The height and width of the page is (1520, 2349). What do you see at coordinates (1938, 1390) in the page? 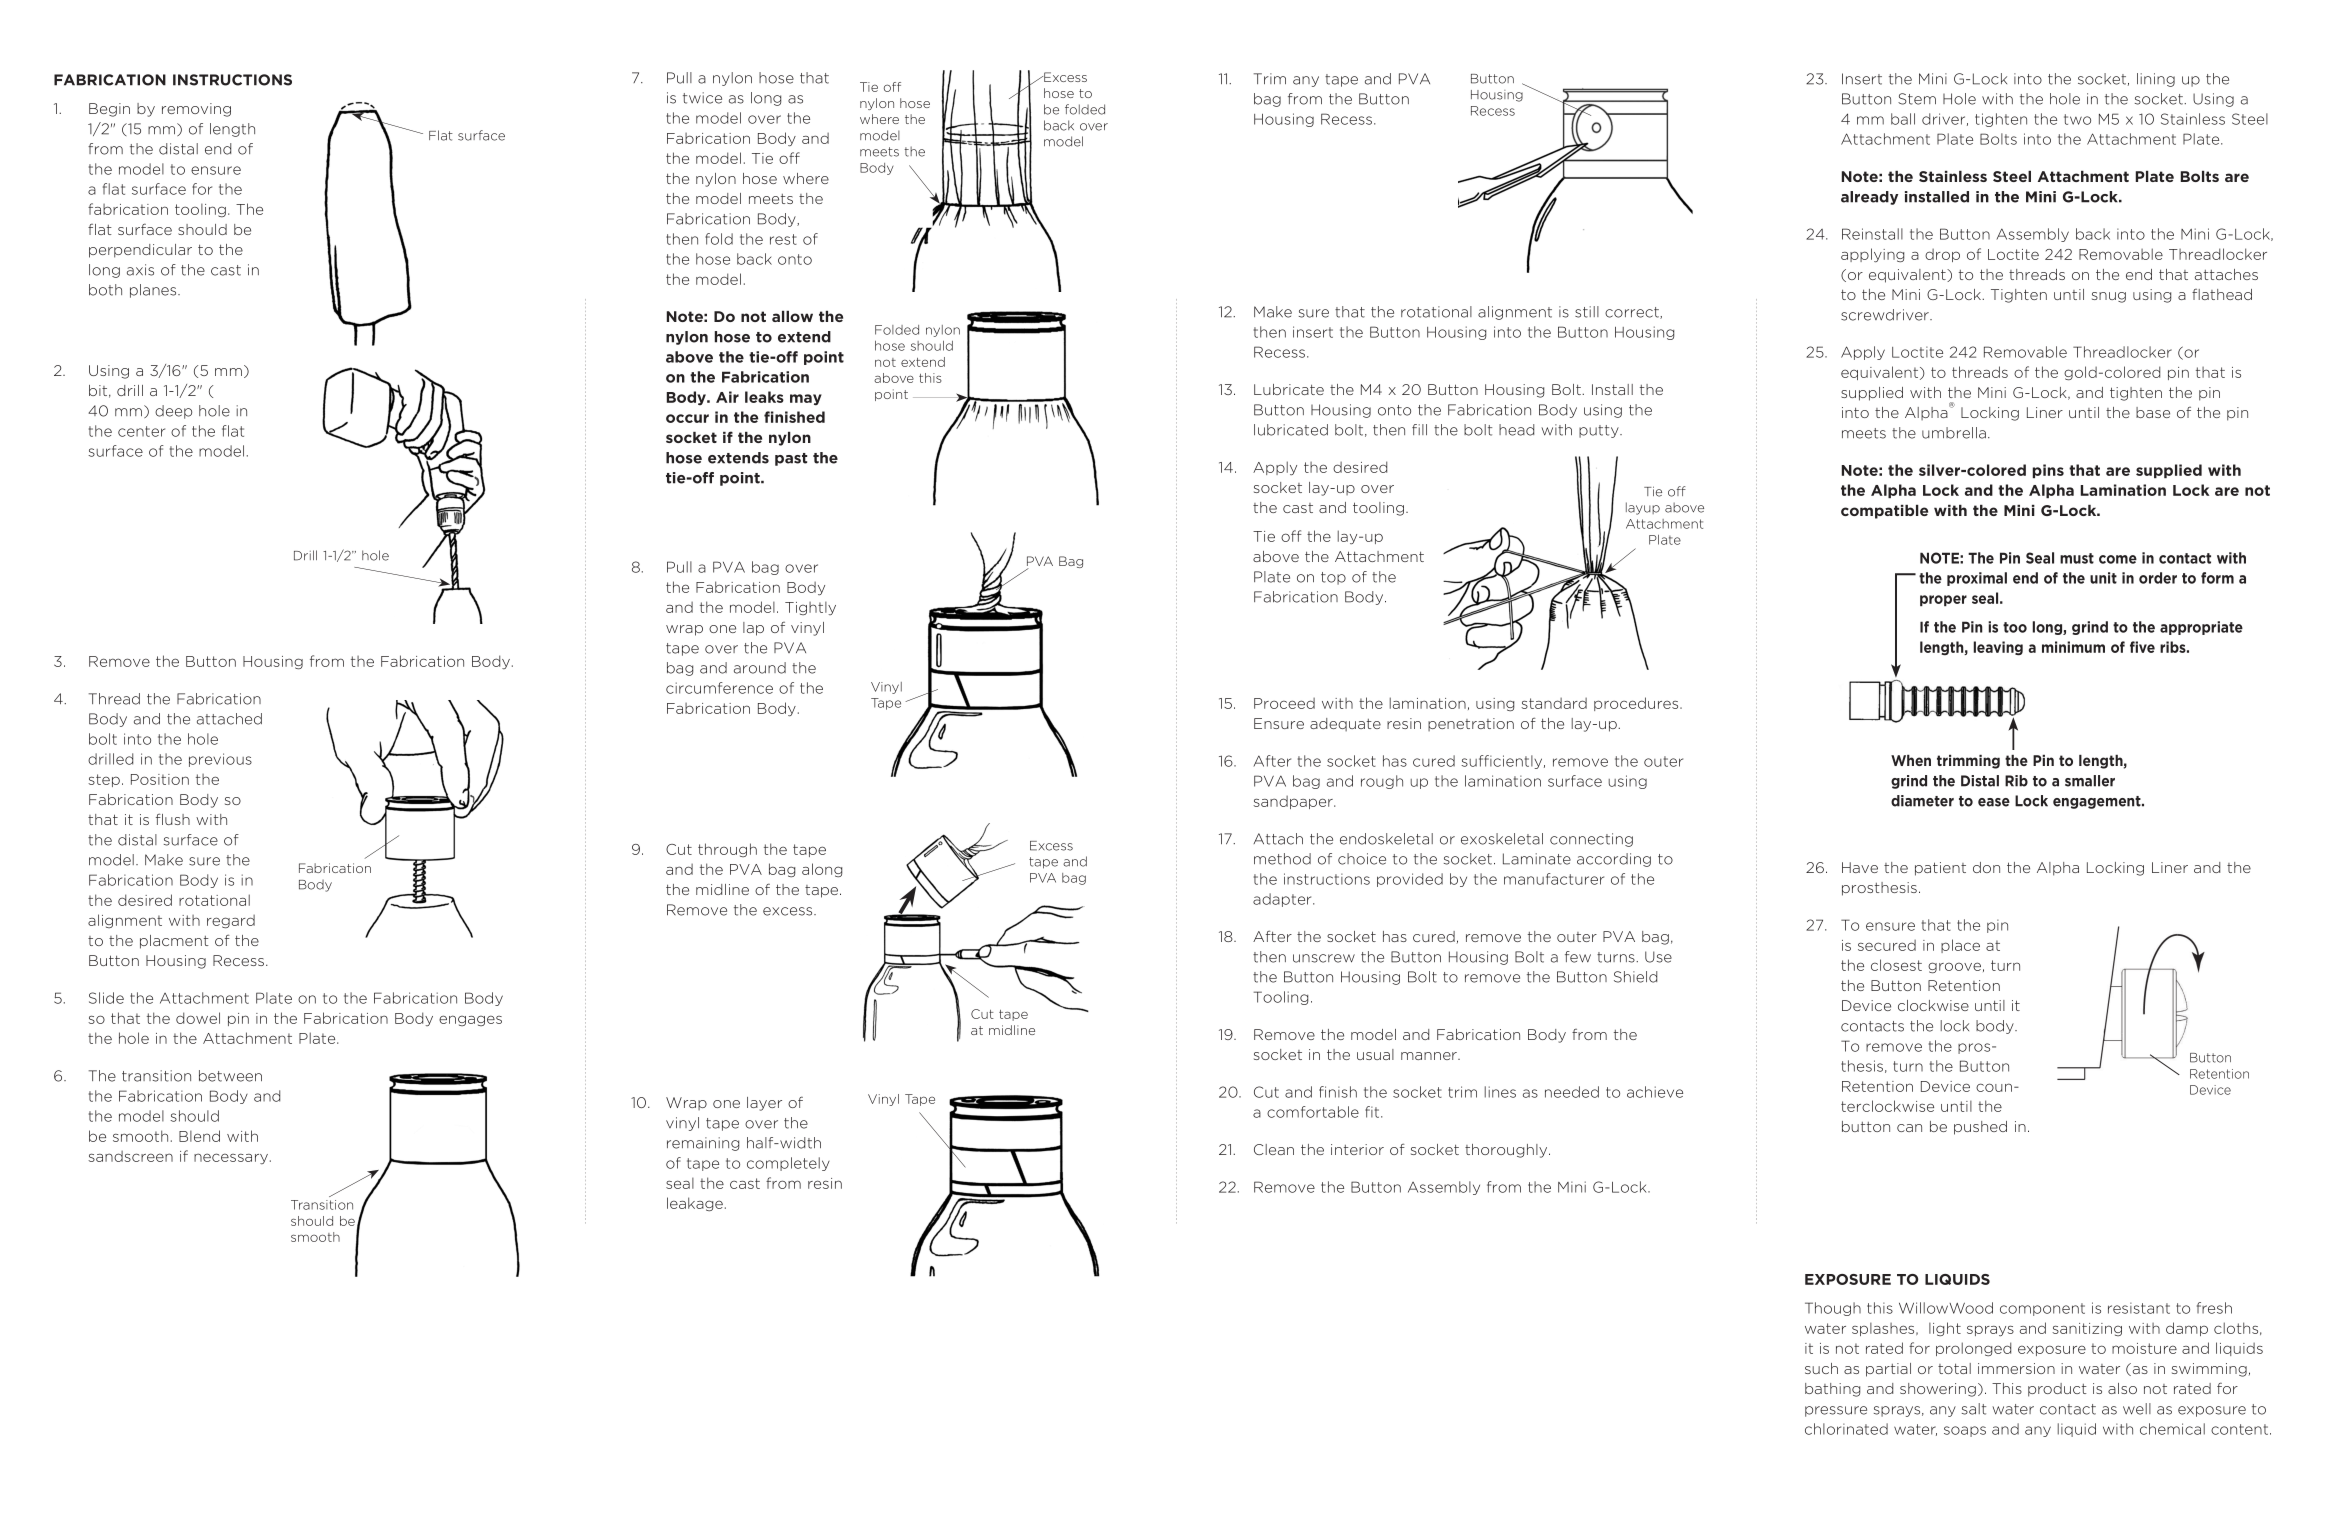
I see `showering` at bounding box center [1938, 1390].
